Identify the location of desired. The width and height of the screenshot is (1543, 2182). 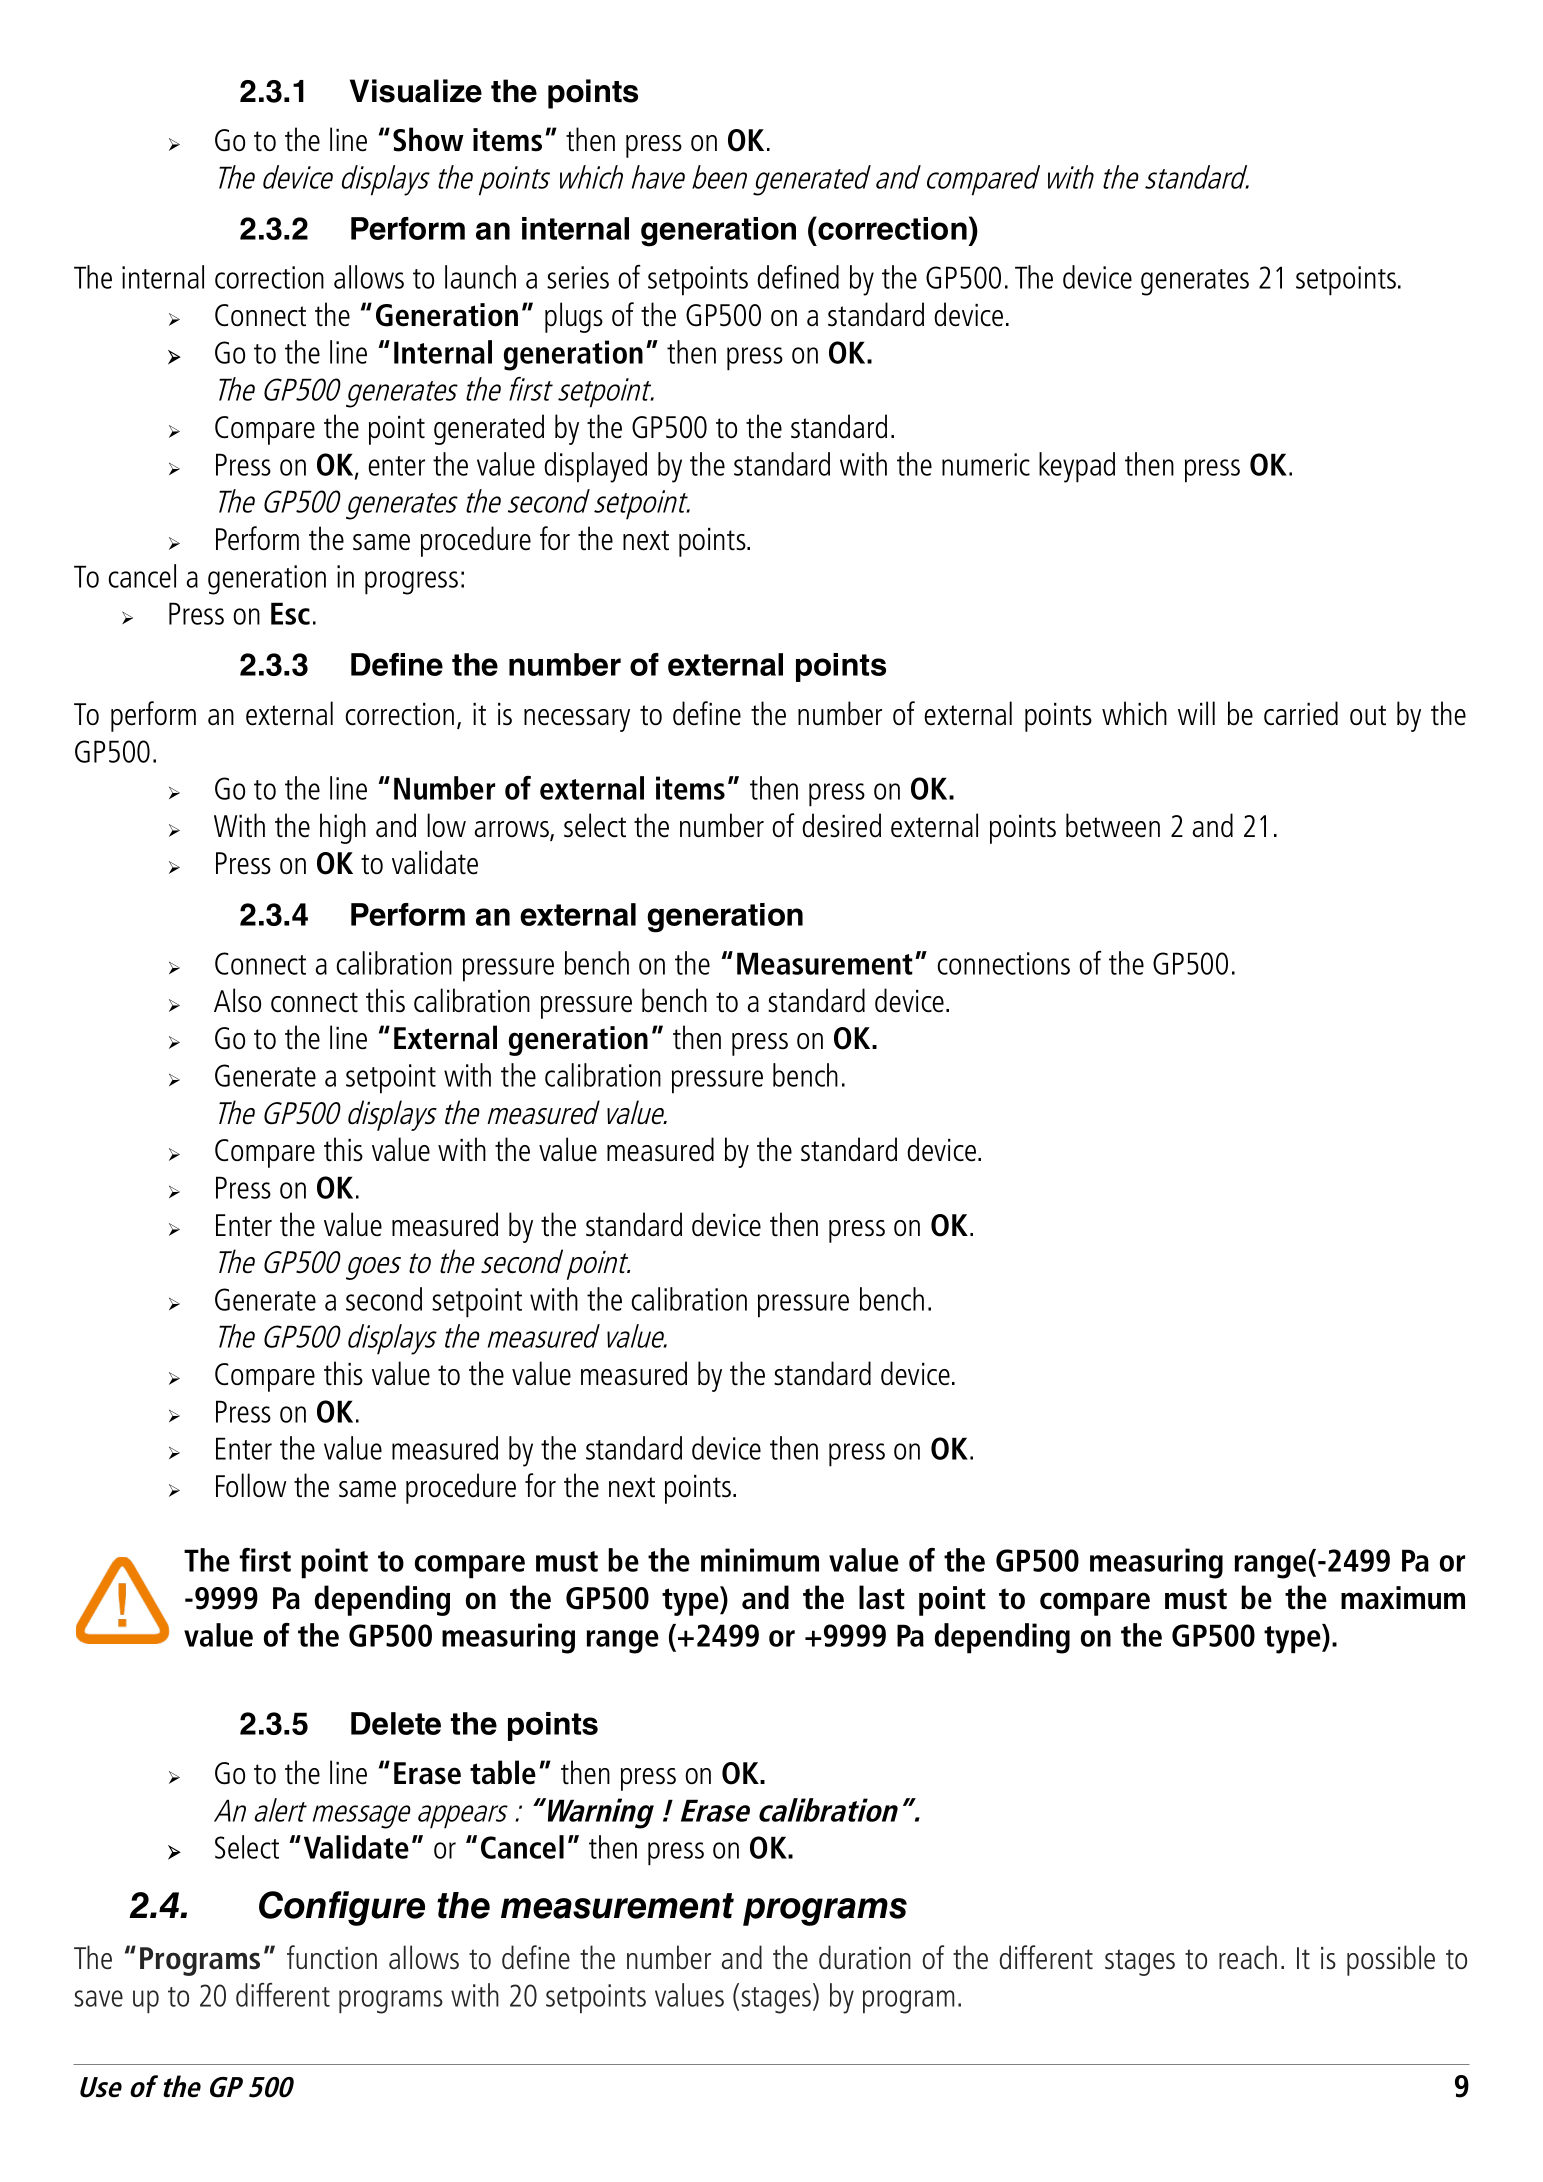
(841, 825).
